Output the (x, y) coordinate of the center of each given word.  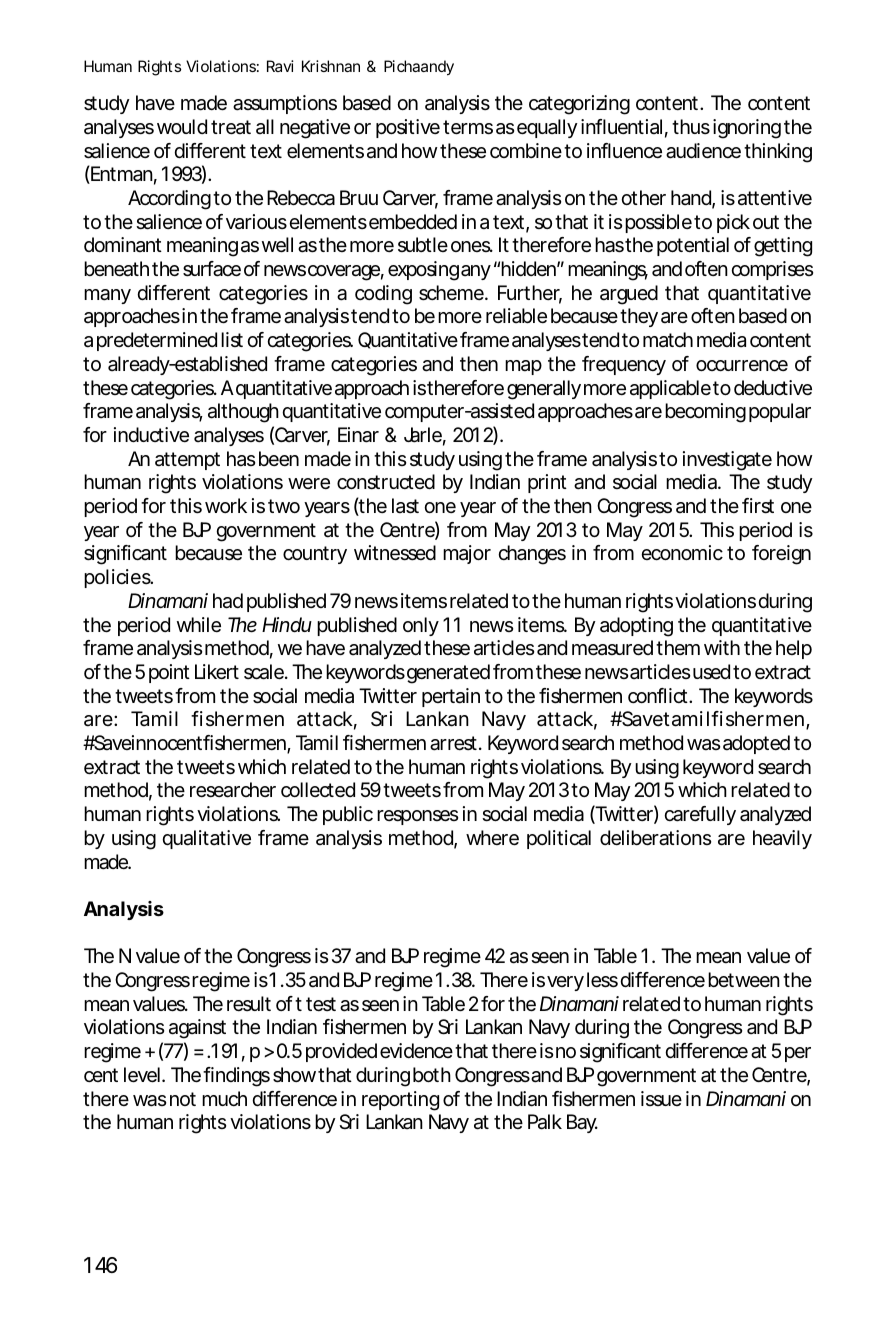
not (183, 1099)
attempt (187, 461)
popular (780, 412)
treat (231, 127)
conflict (659, 695)
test (321, 1004)
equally (547, 128)
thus (691, 126)
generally (544, 390)
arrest (453, 743)
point (169, 673)
